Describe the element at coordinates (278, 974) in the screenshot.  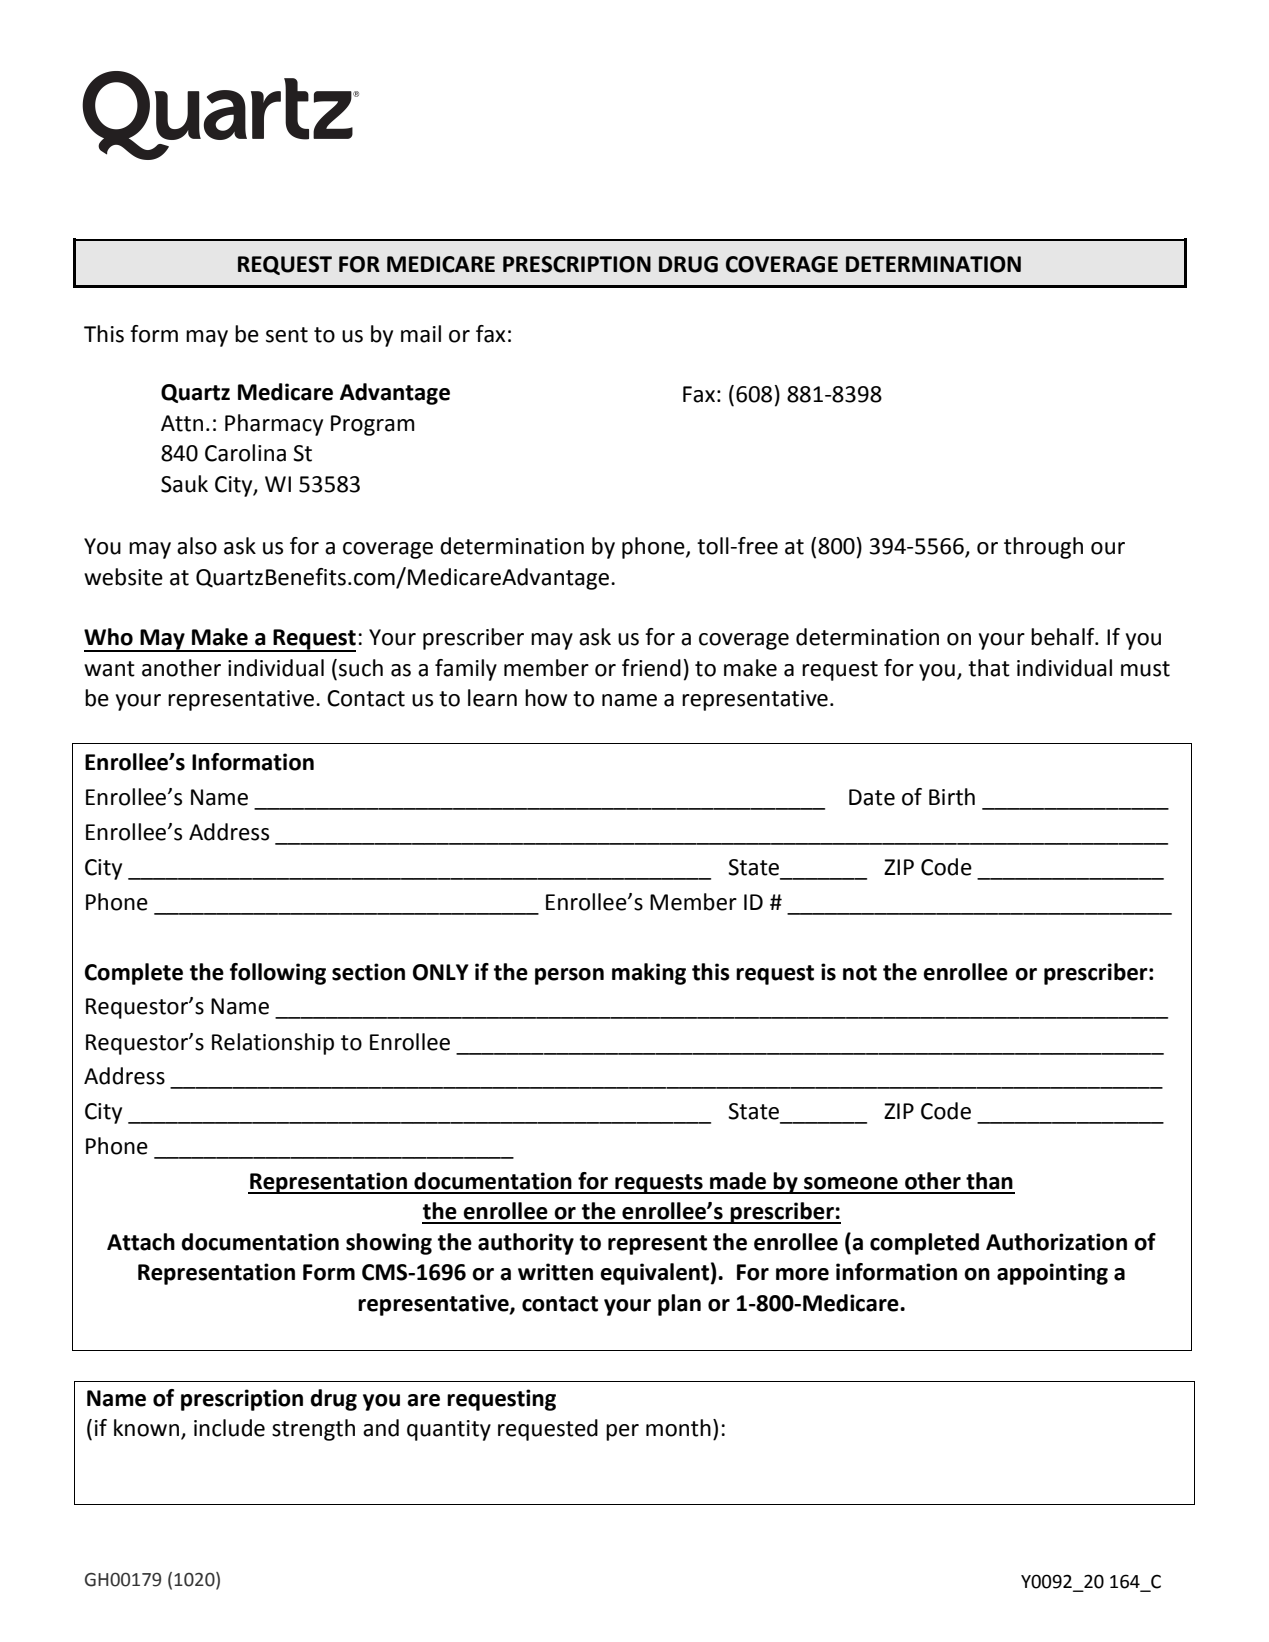
I see `following` at that location.
